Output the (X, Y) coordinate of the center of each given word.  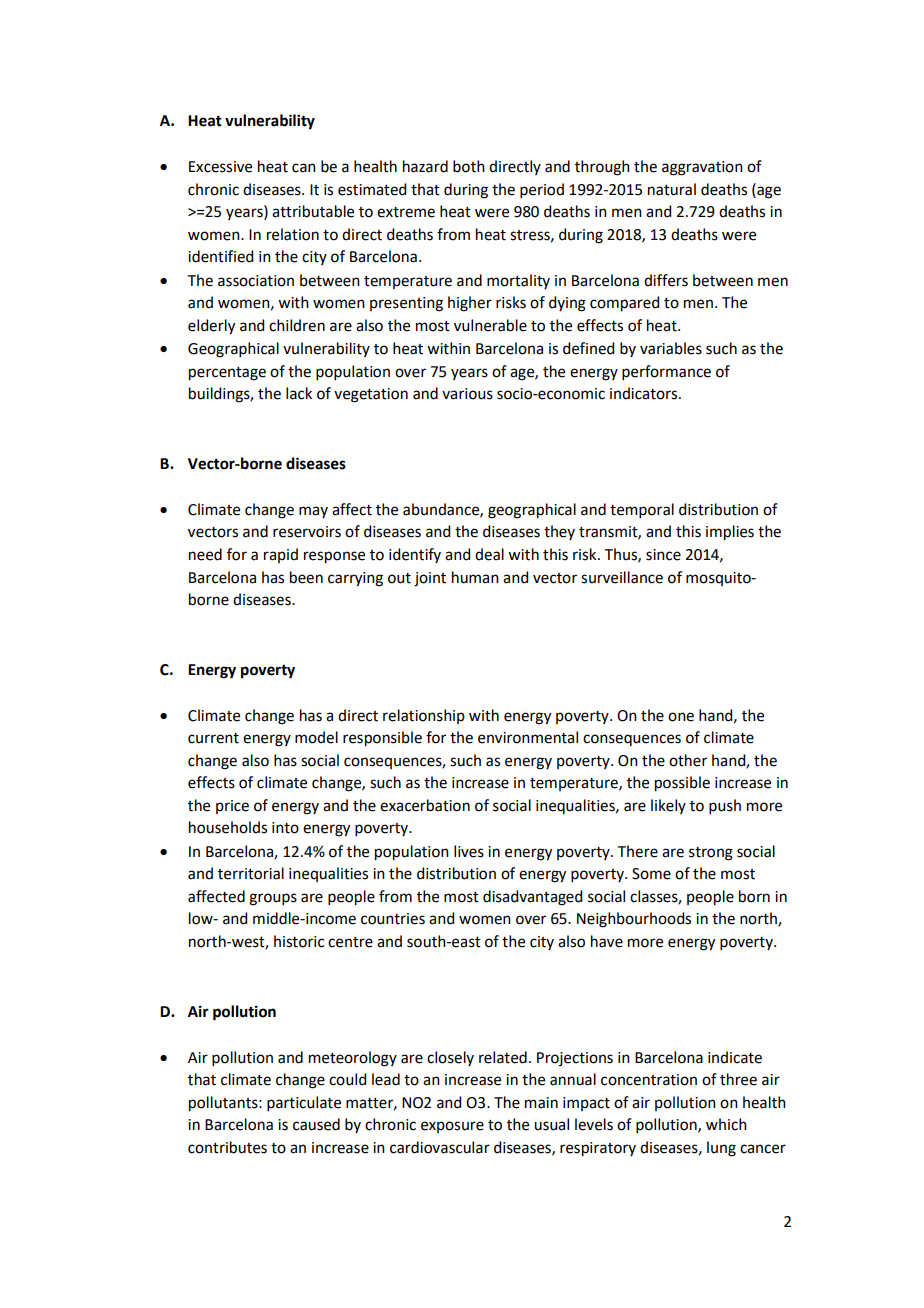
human (475, 577)
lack (299, 393)
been (306, 577)
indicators (645, 393)
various (467, 394)
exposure (452, 1127)
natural (672, 189)
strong (711, 854)
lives (469, 851)
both (469, 166)
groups (273, 899)
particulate (304, 1103)
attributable (313, 211)
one (681, 717)
